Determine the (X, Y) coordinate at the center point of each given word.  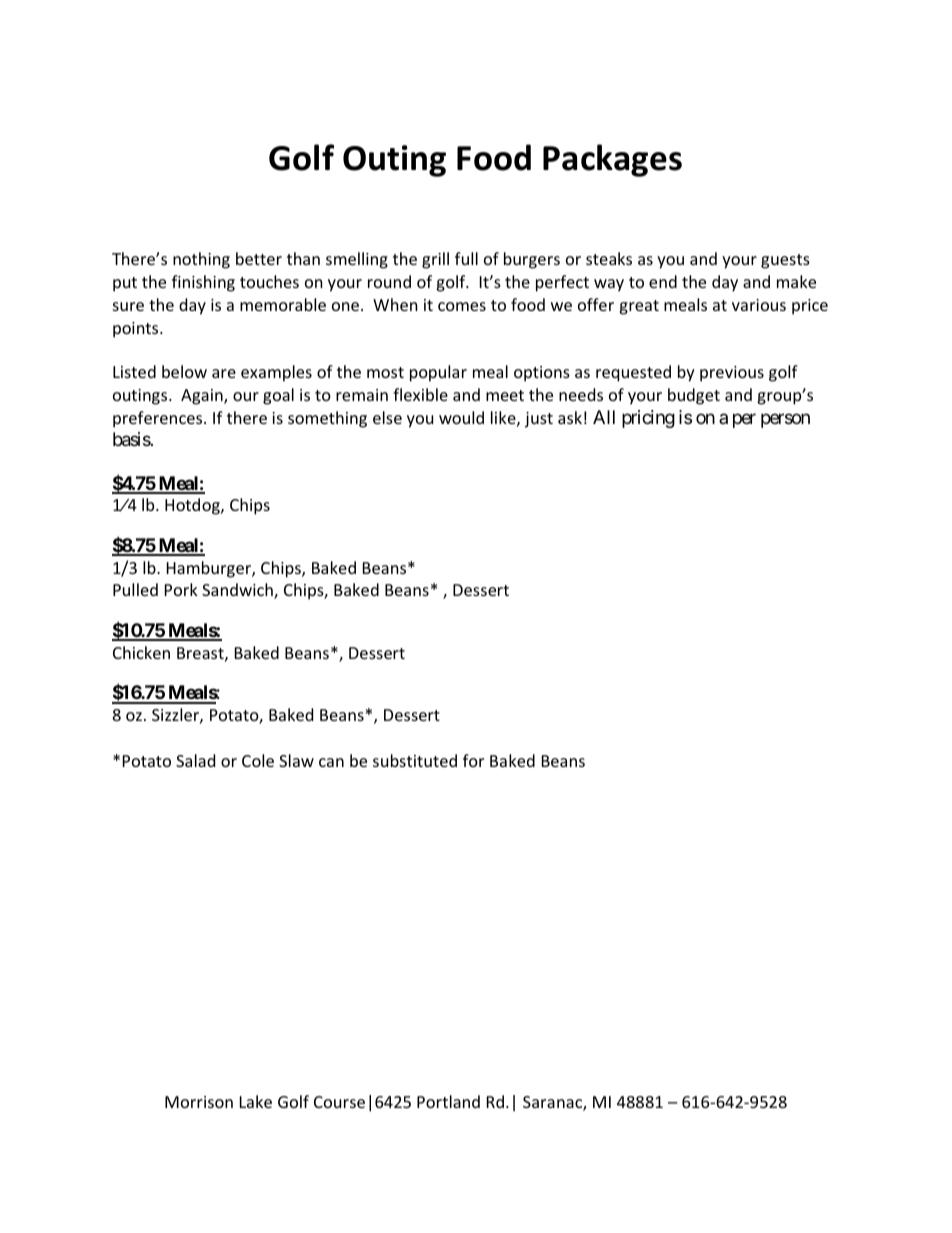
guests (785, 261)
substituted (415, 760)
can (331, 762)
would (461, 417)
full (466, 258)
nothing (201, 260)
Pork (181, 589)
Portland (448, 1101)
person (785, 420)
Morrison (199, 1102)
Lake (256, 1101)
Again (203, 397)
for (473, 760)
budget (694, 396)
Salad (195, 760)
